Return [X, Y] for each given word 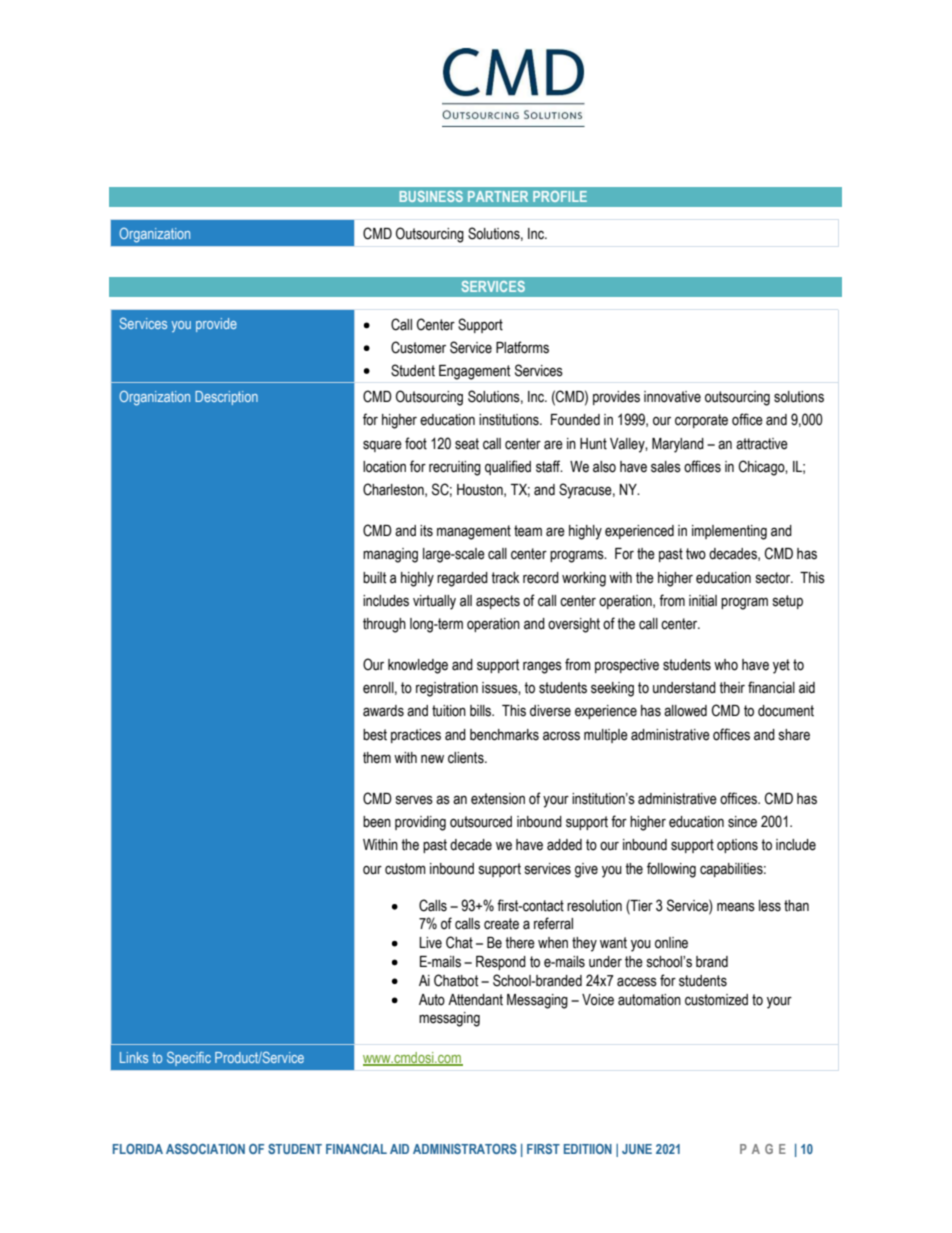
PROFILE [560, 196]
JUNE [637, 1149]
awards [383, 711]
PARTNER [498, 196]
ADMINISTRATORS [465, 1149]
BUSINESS [431, 196]
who [726, 665]
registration [447, 689]
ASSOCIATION [205, 1149]
